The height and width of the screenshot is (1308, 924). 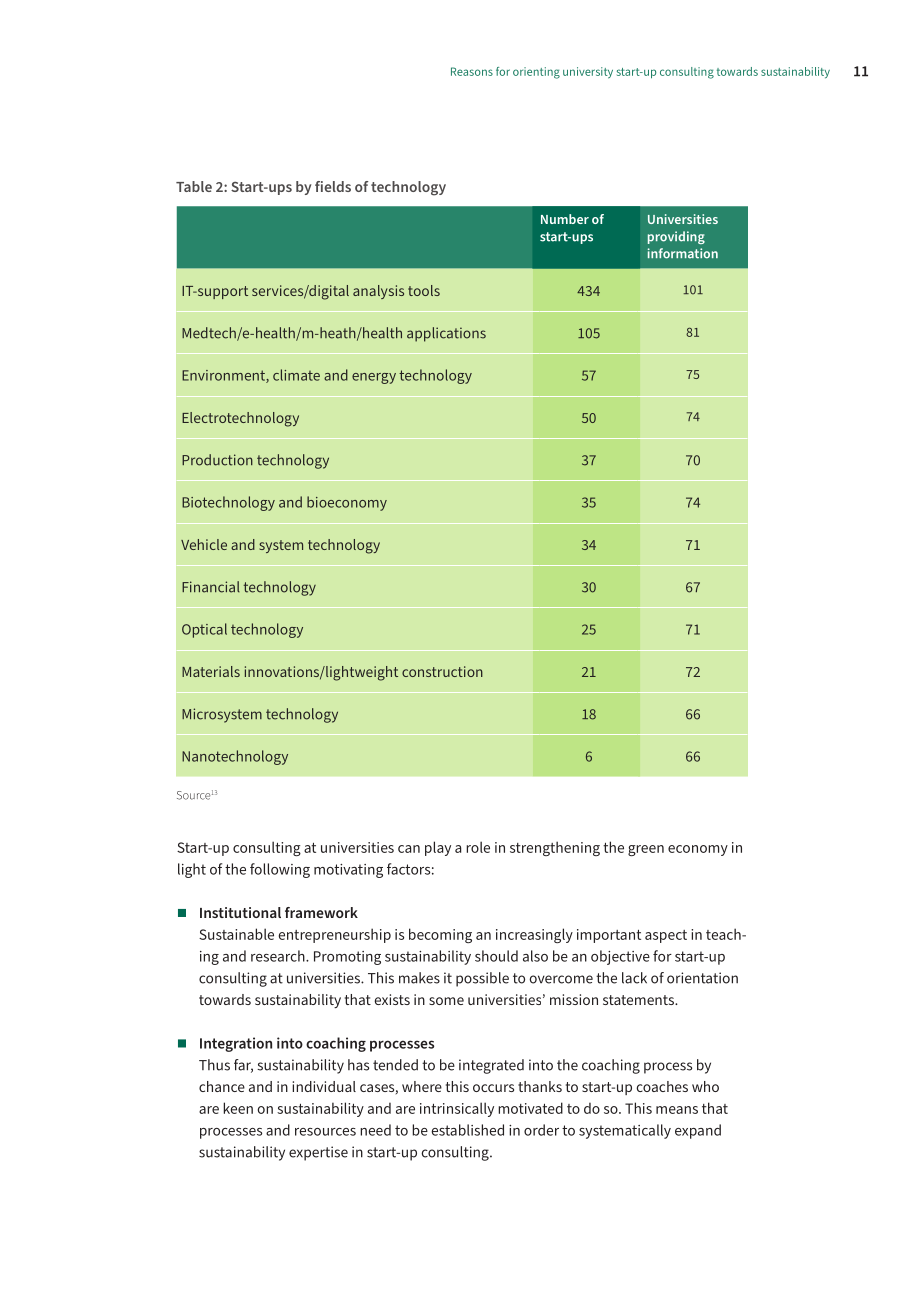 I want to click on Materials, so click(x=211, y=671).
